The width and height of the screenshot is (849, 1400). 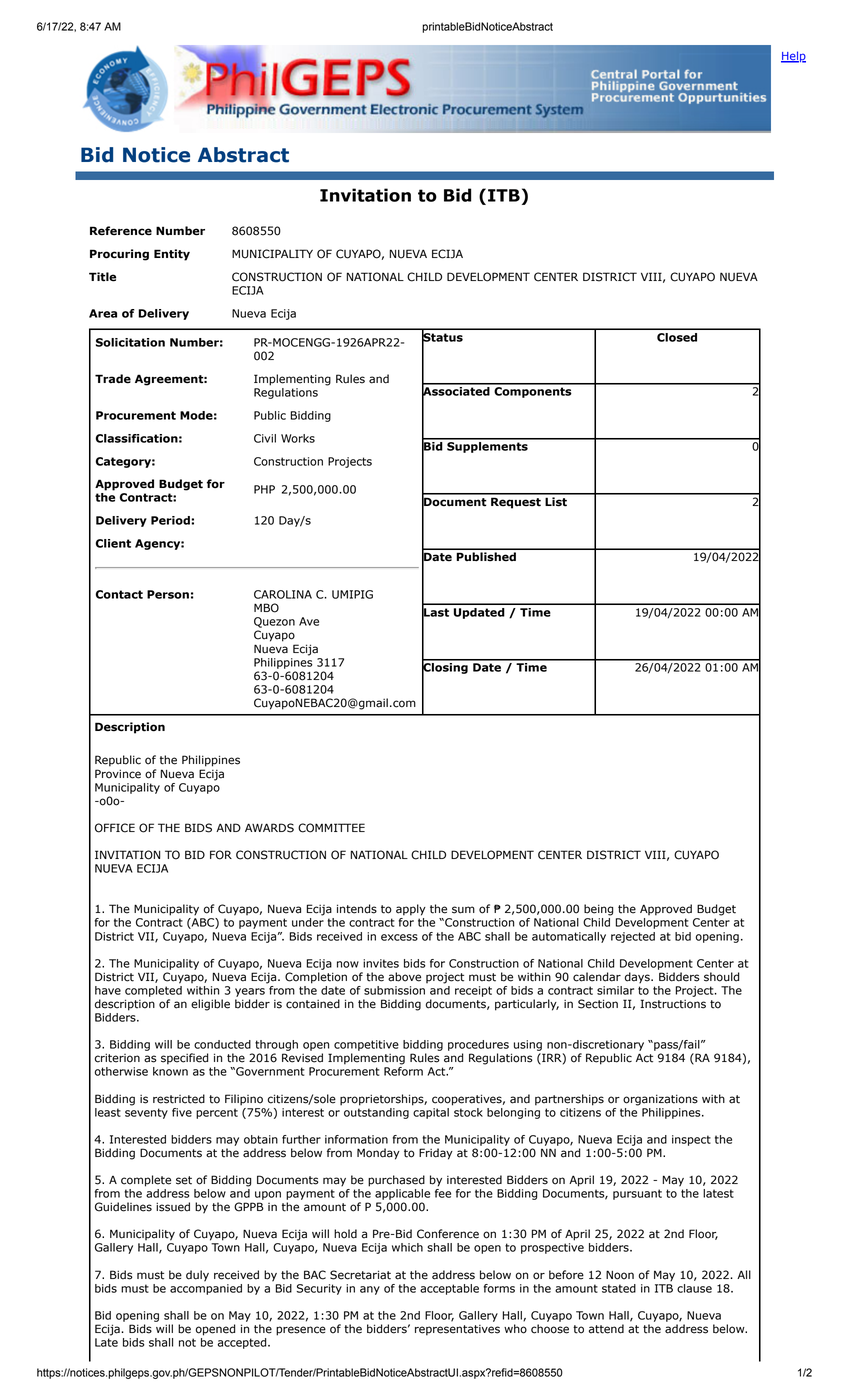 I want to click on Entity, so click(x=172, y=255).
